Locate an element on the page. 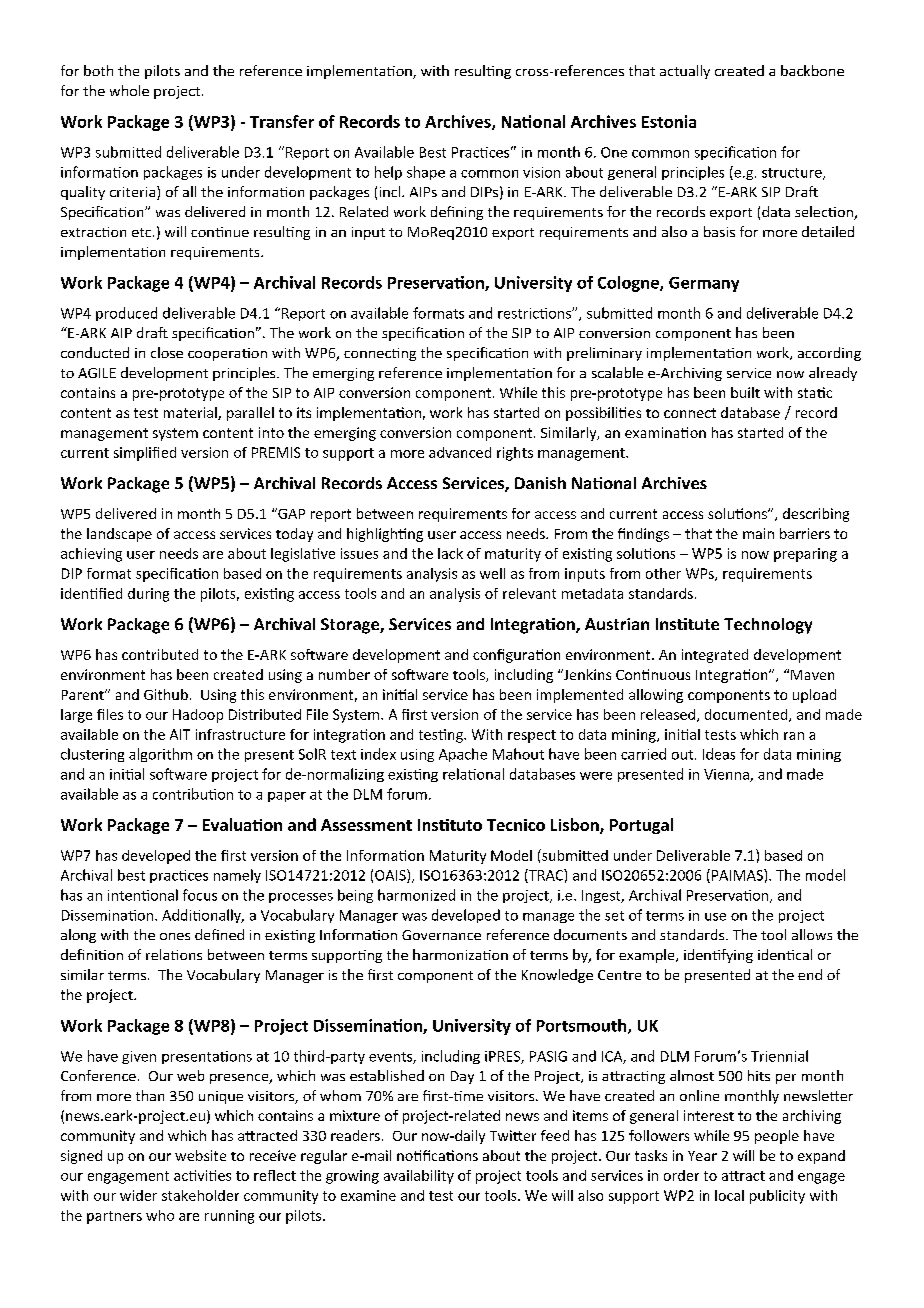 The height and width of the page is (1308, 924). wider is located at coordinates (138, 1195).
